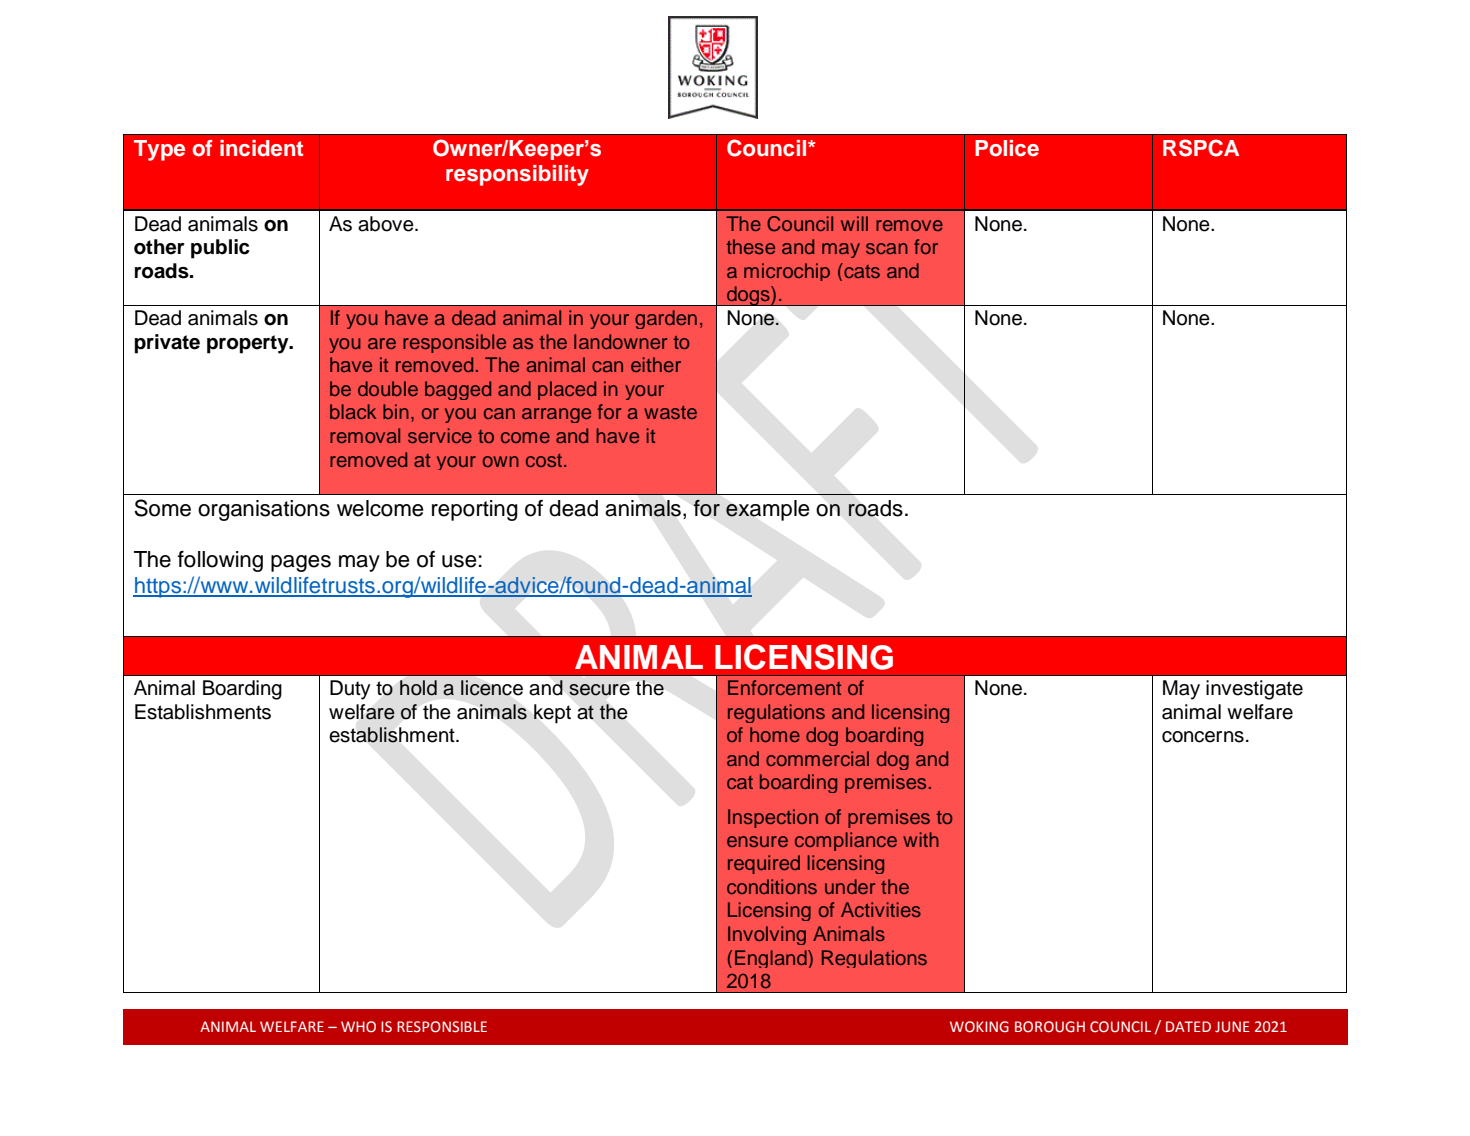  What do you see at coordinates (768, 510) in the page?
I see `example` at bounding box center [768, 510].
